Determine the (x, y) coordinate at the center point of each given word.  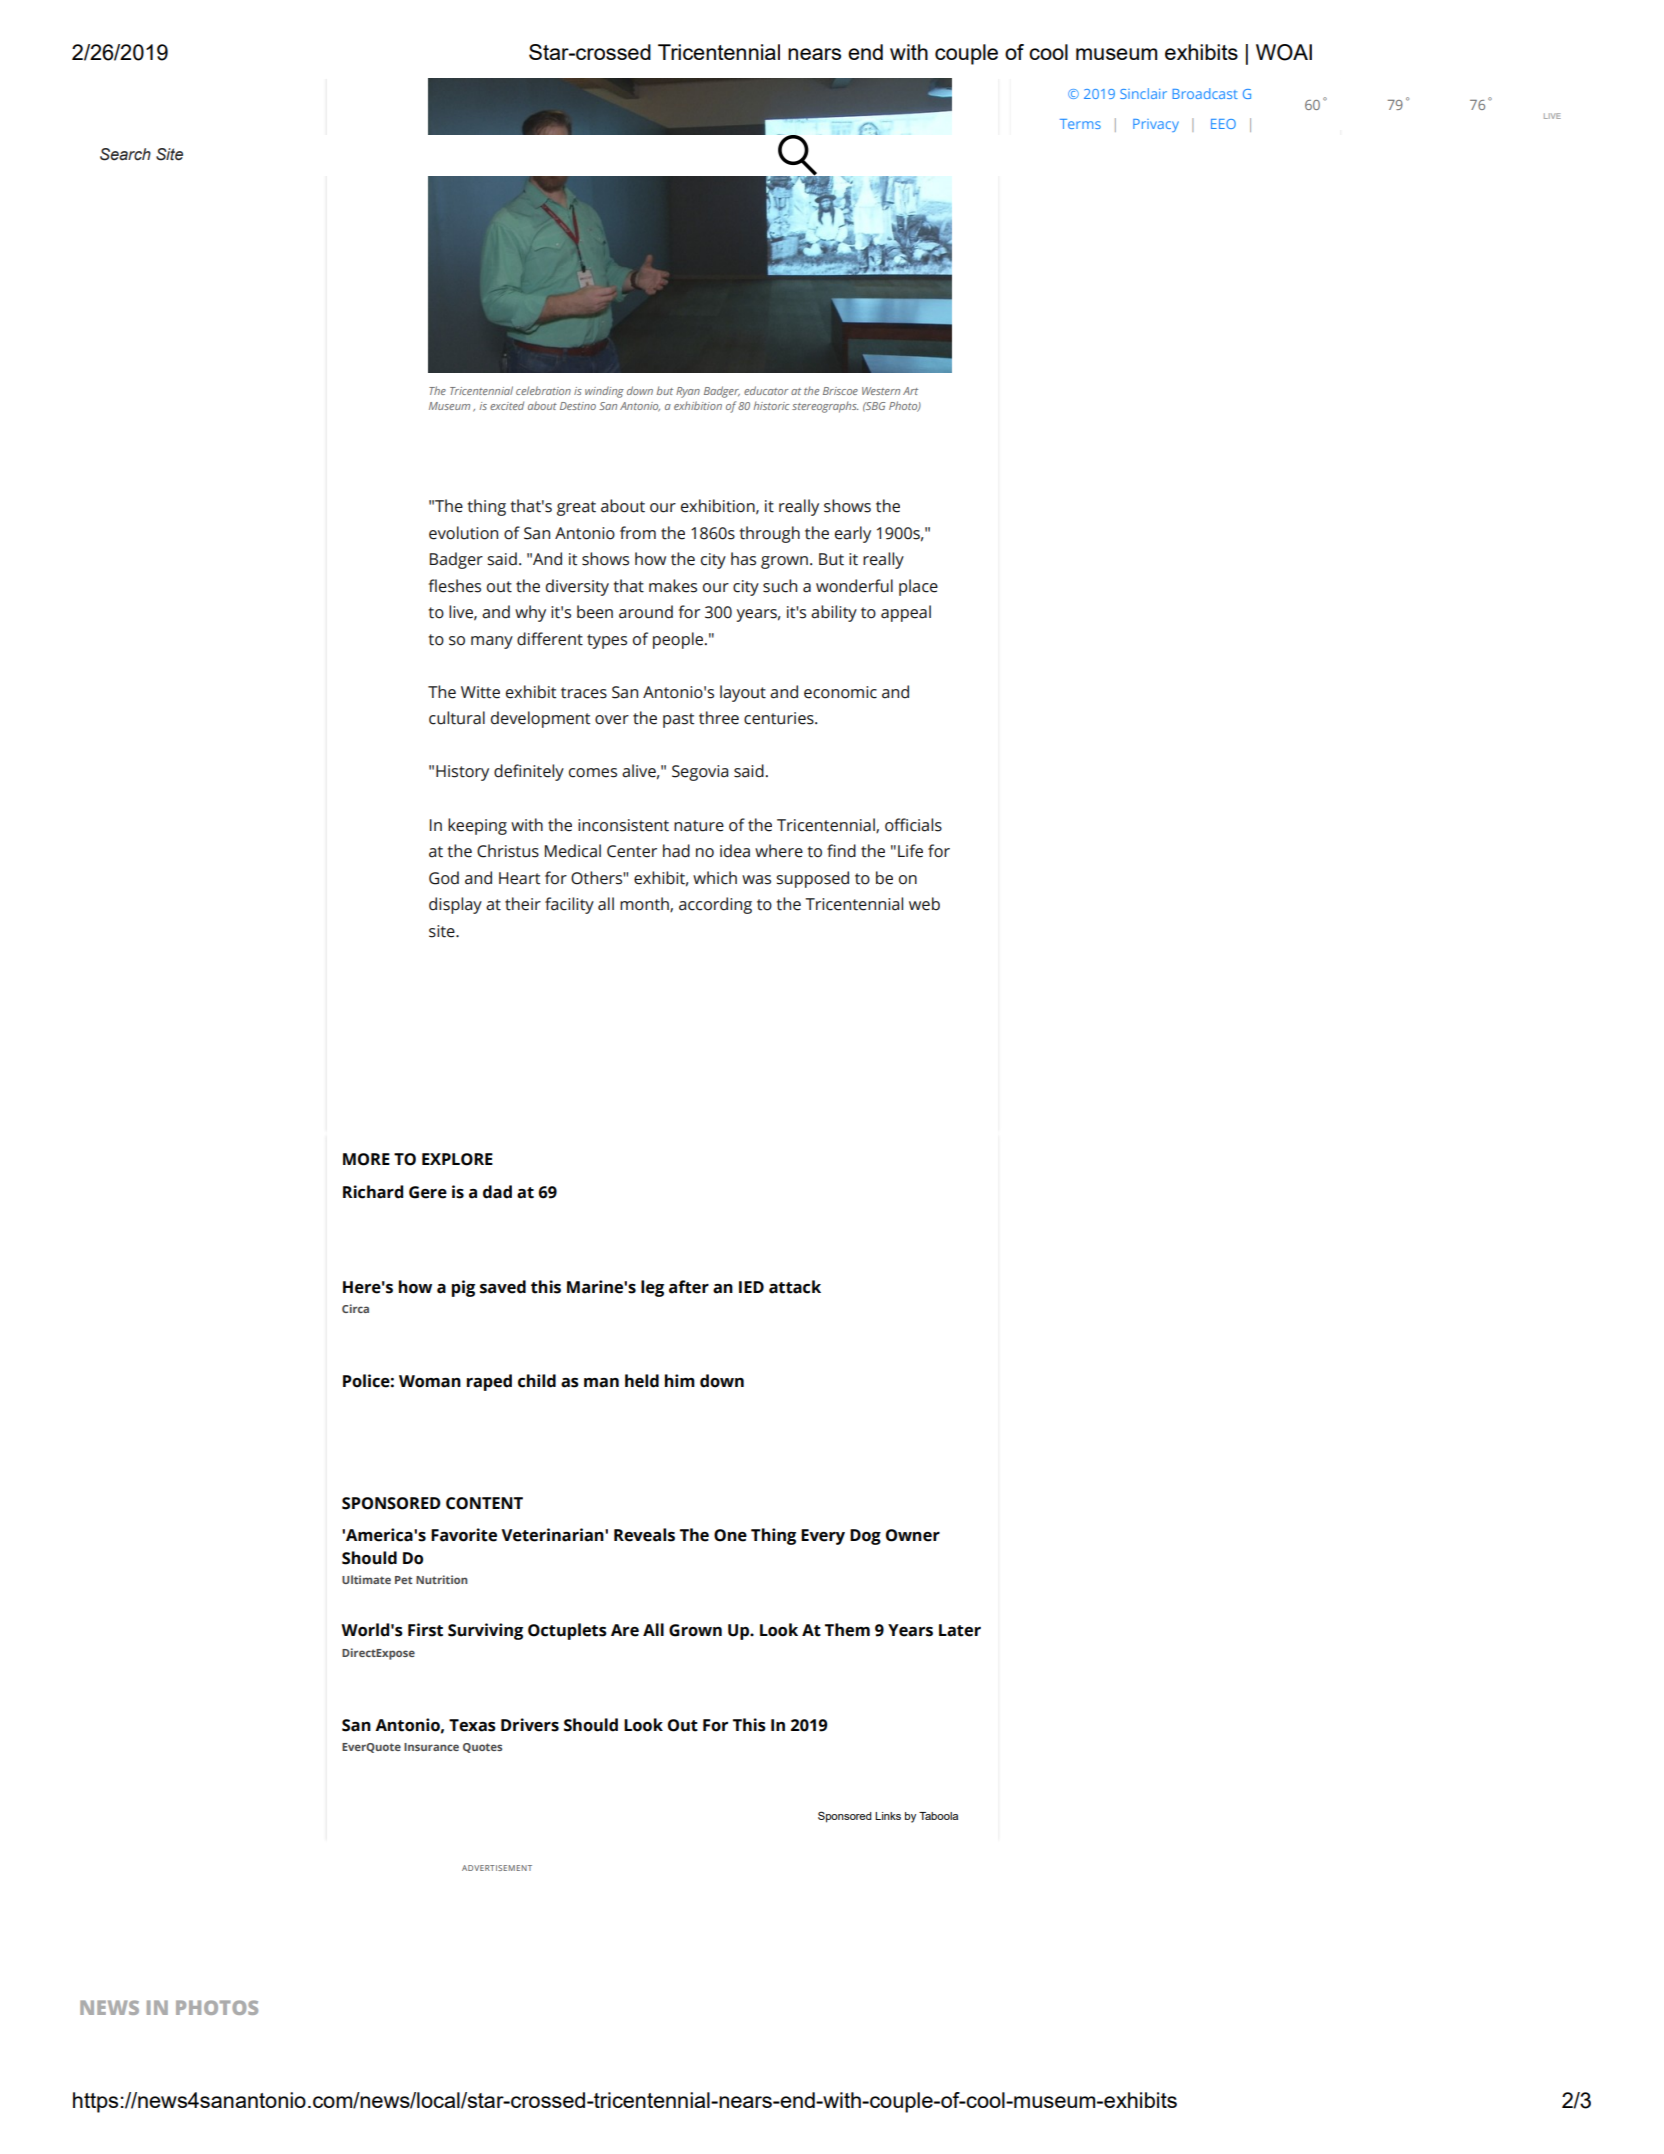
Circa (355, 1308)
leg (652, 1288)
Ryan (688, 392)
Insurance (431, 1747)
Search (125, 154)
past (678, 720)
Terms (1080, 124)
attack (795, 1287)
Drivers (530, 1725)
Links (888, 1816)
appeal (906, 613)
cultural (457, 718)
